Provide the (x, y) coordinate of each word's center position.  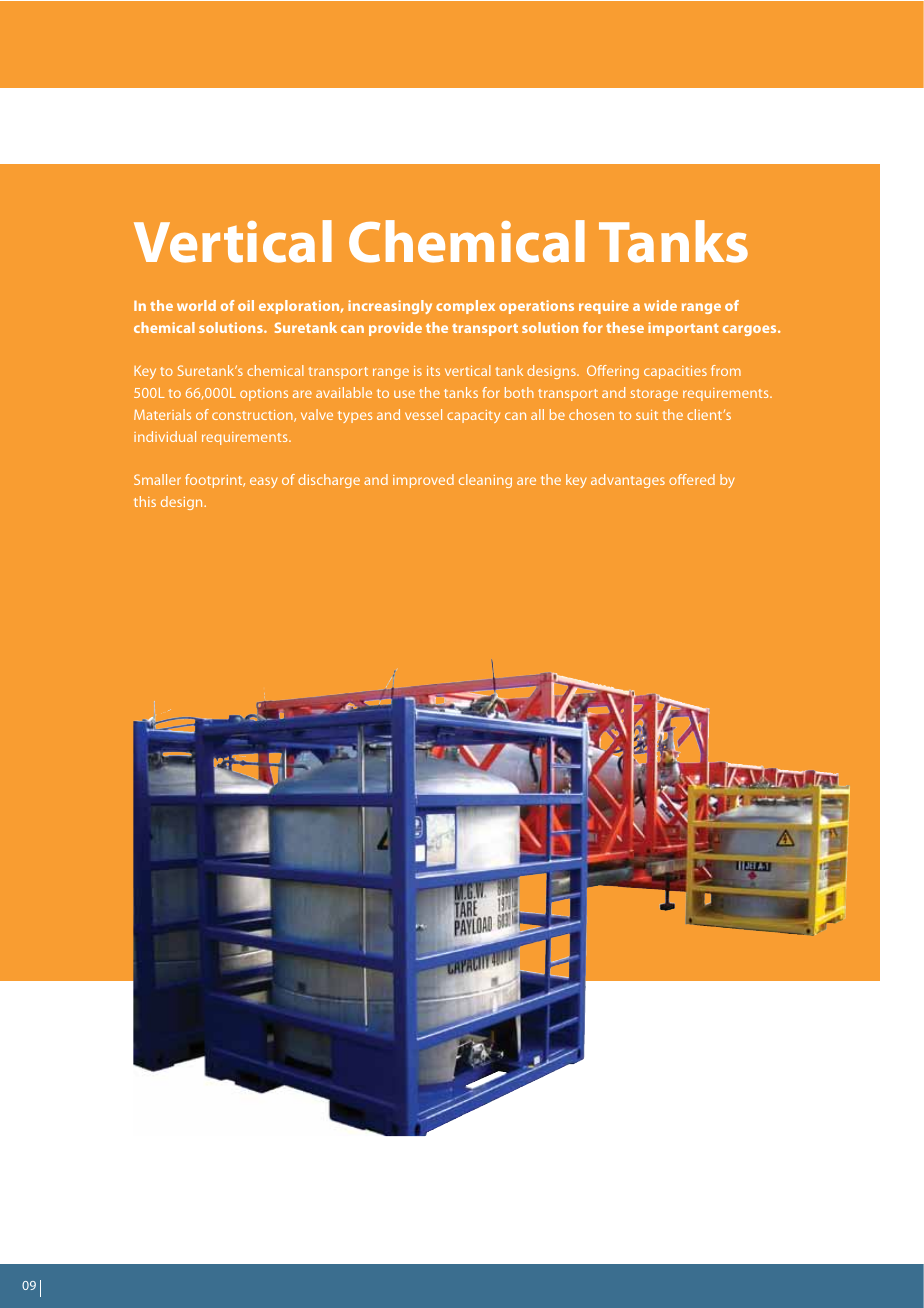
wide (660, 305)
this (145, 501)
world (196, 305)
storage (654, 395)
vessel (423, 414)
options (264, 394)
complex (465, 307)
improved (423, 481)
